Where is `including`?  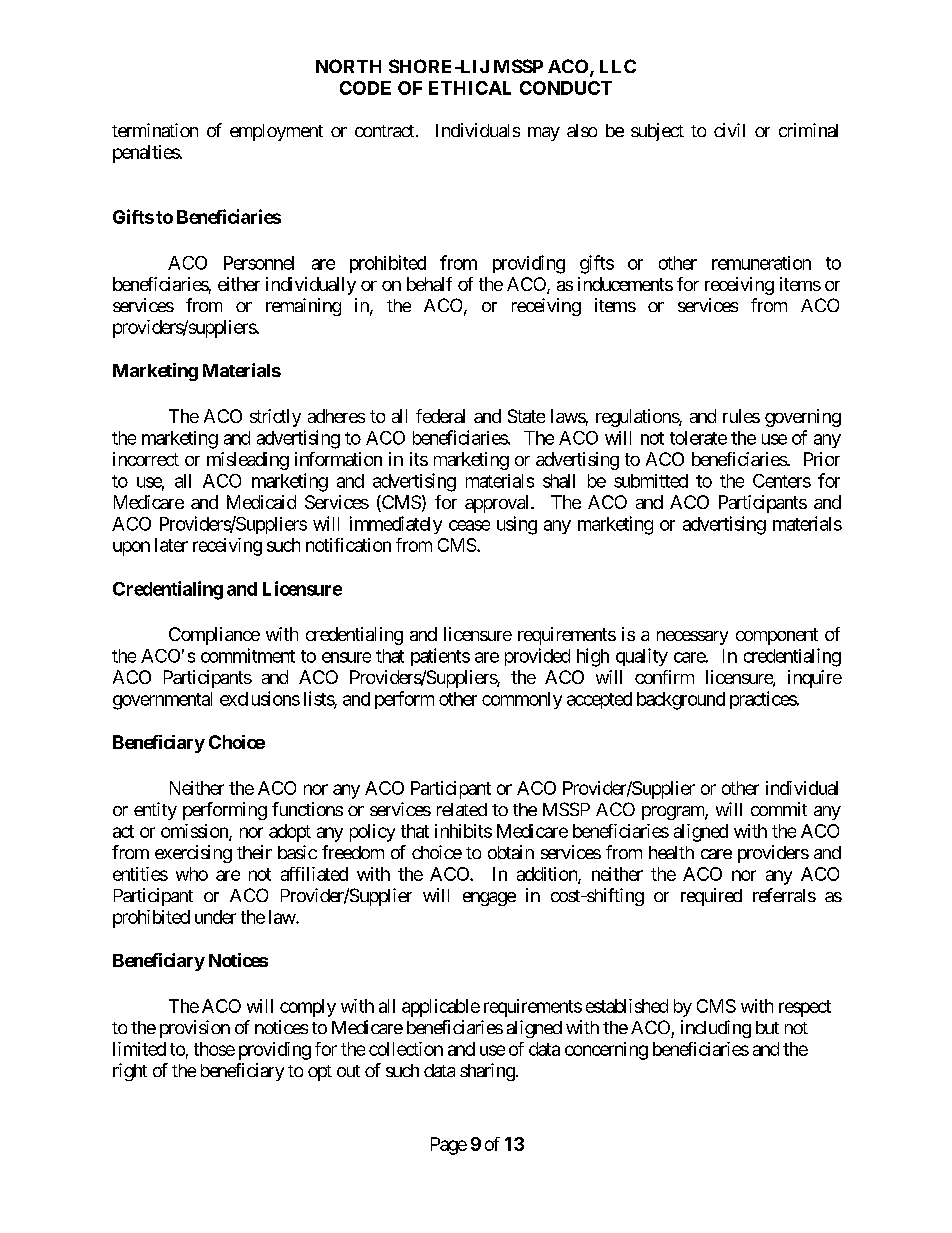
including is located at coordinates (716, 1029).
